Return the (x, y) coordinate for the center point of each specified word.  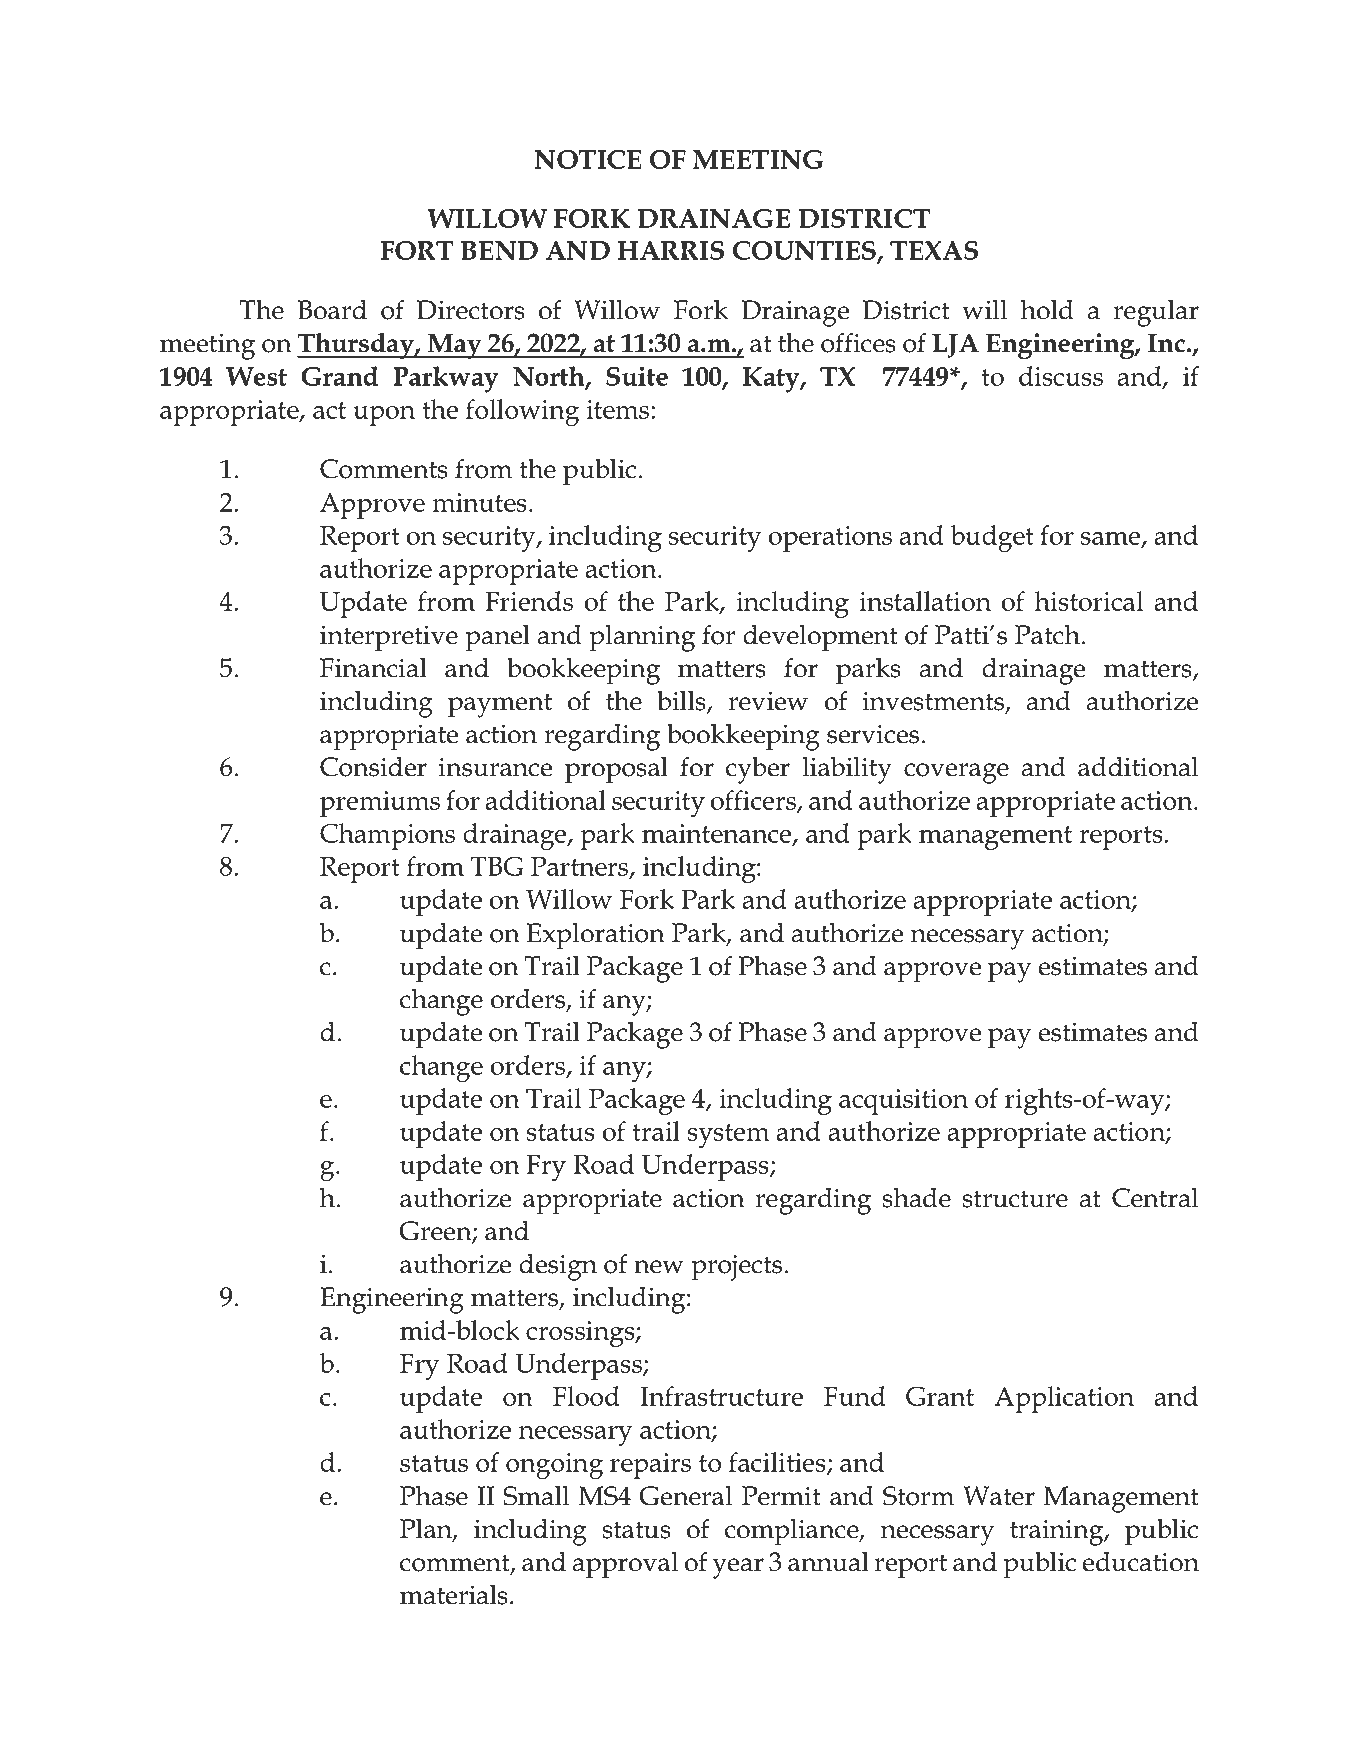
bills (682, 701)
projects (736, 1267)
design (558, 1267)
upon (384, 416)
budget (992, 538)
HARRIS (671, 250)
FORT (417, 250)
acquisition (903, 1102)
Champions (387, 836)
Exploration (596, 936)
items (617, 409)
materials (454, 1594)
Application (1064, 1399)
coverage (956, 773)
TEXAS (934, 250)
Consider (373, 766)
